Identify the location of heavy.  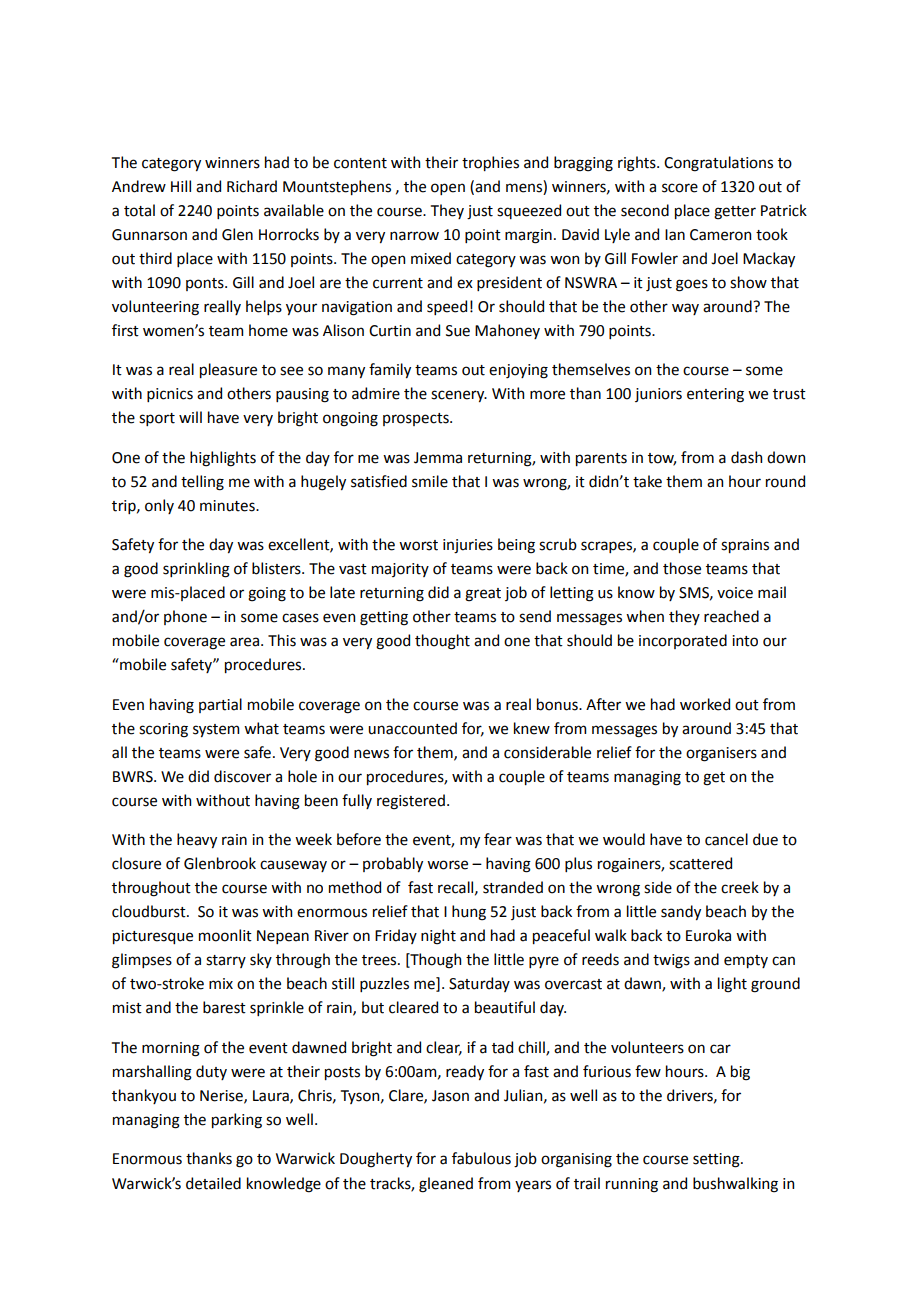
(197, 840).
